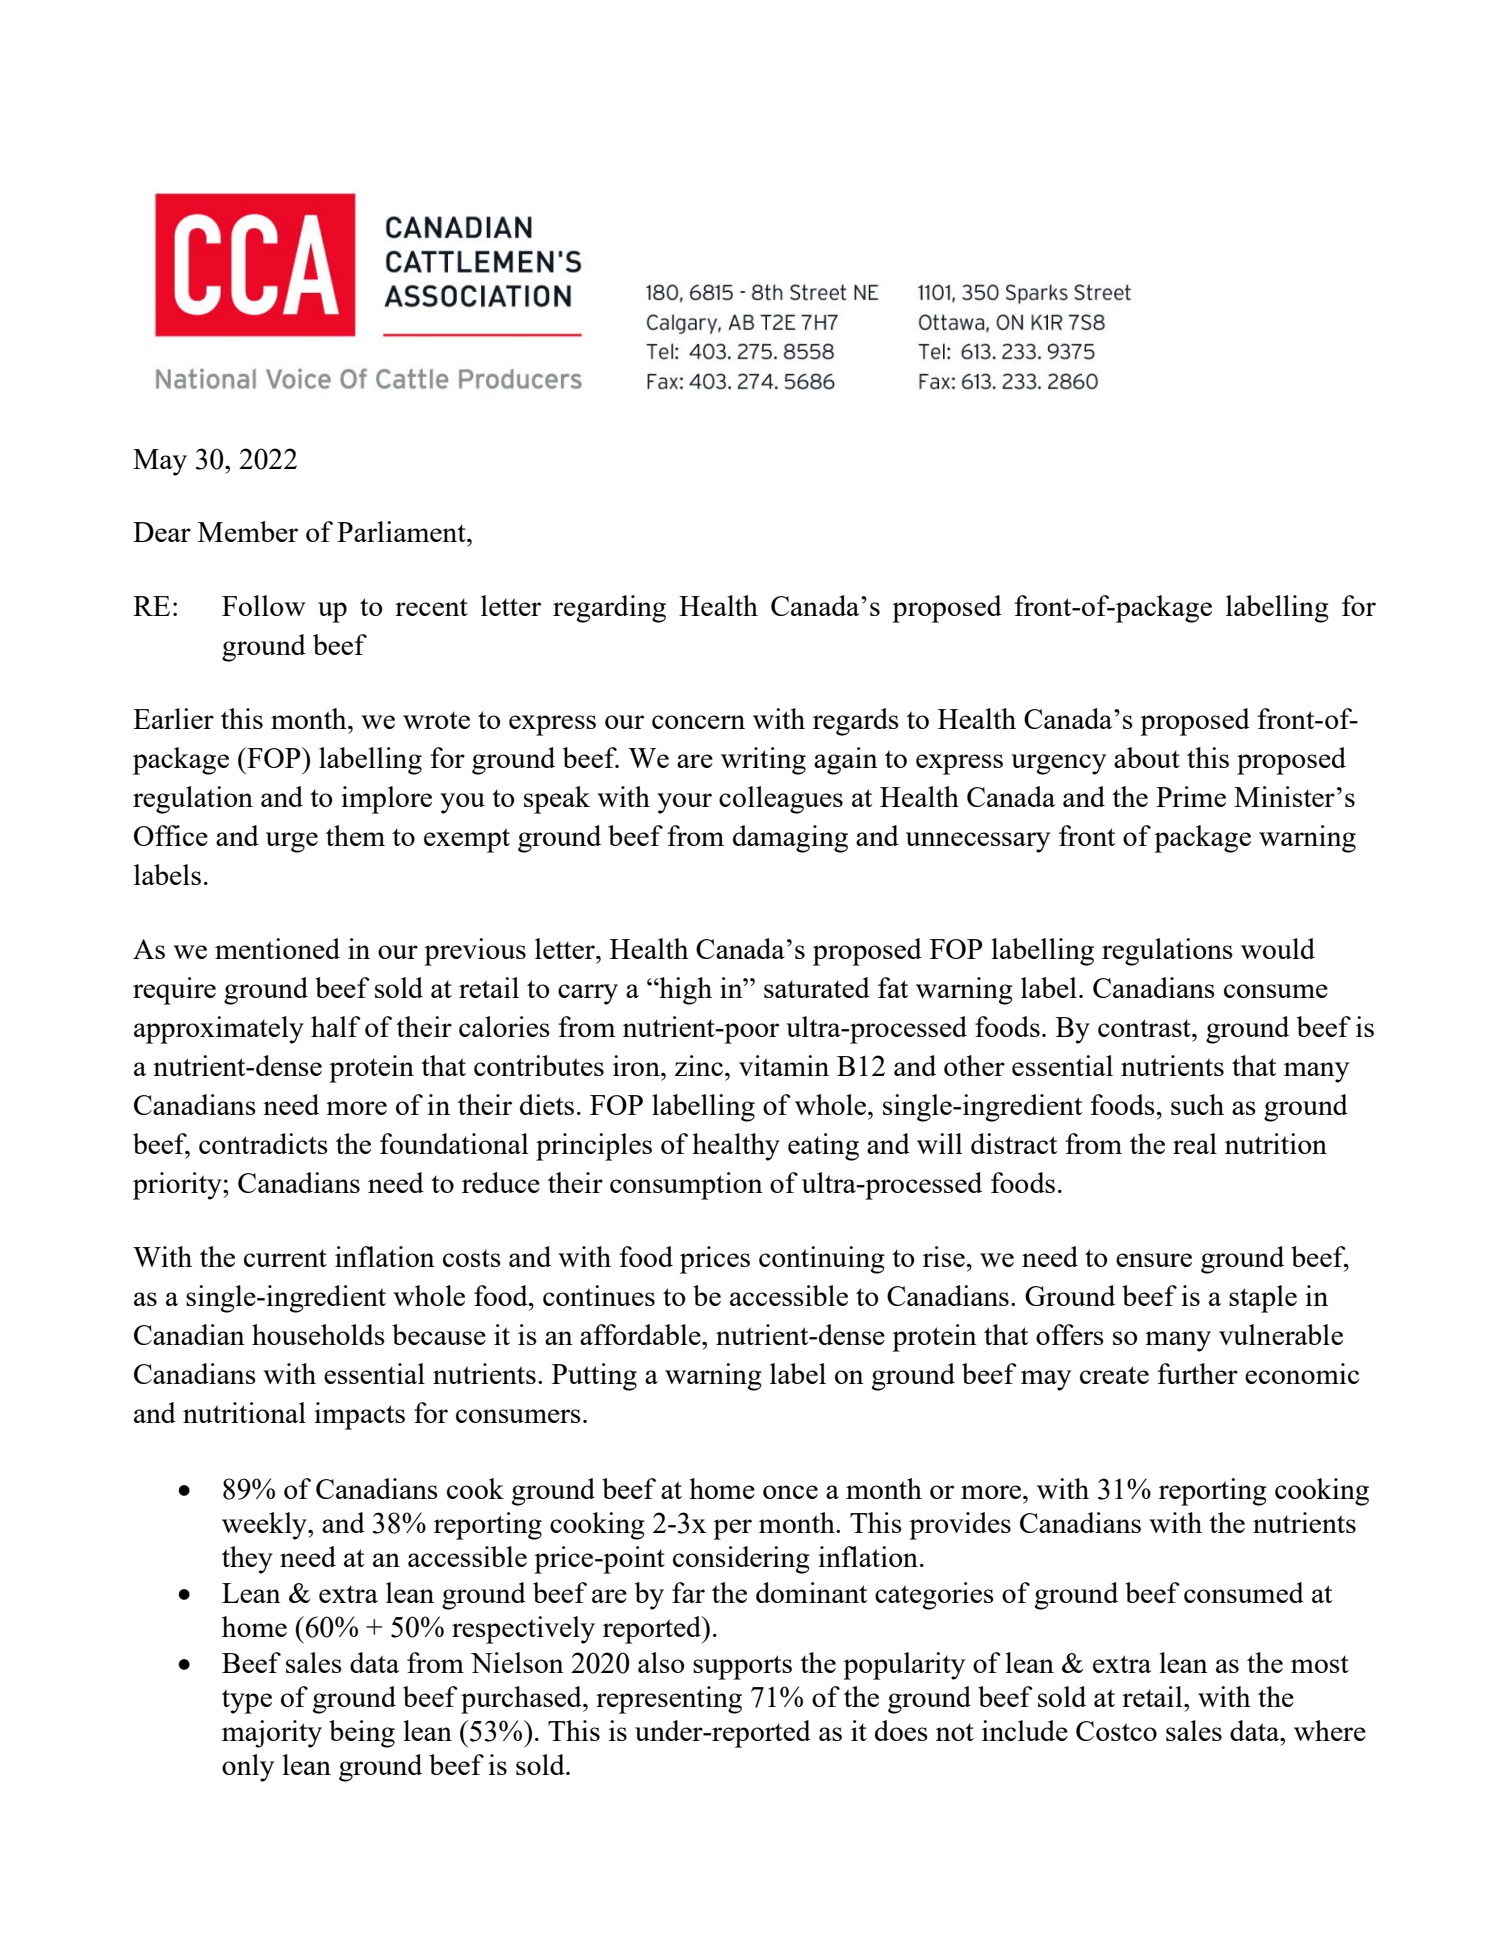  What do you see at coordinates (669, 1700) in the page?
I see `representing` at bounding box center [669, 1700].
